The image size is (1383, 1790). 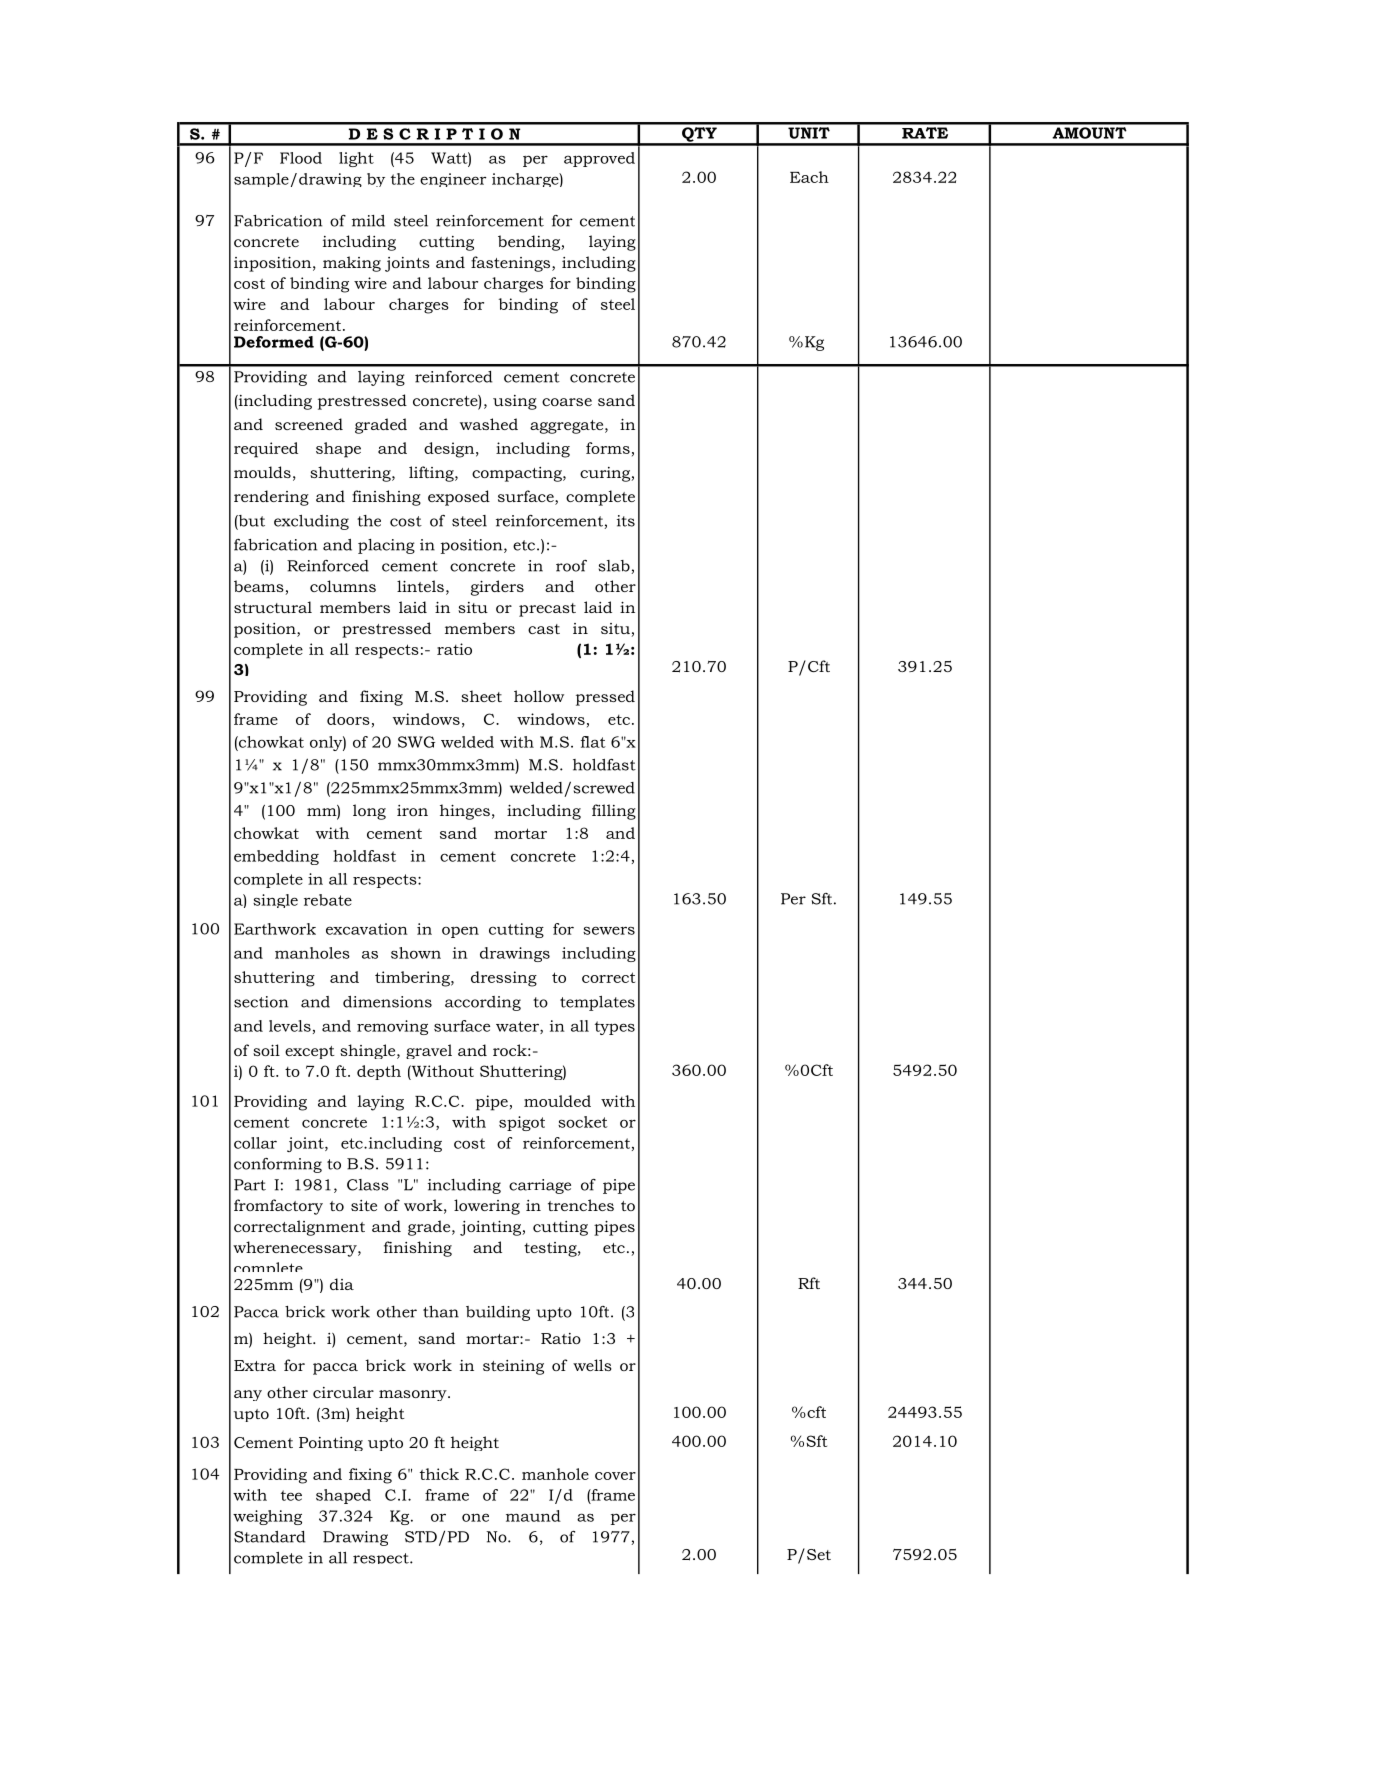 What do you see at coordinates (626, 521) in the page?
I see `its` at bounding box center [626, 521].
